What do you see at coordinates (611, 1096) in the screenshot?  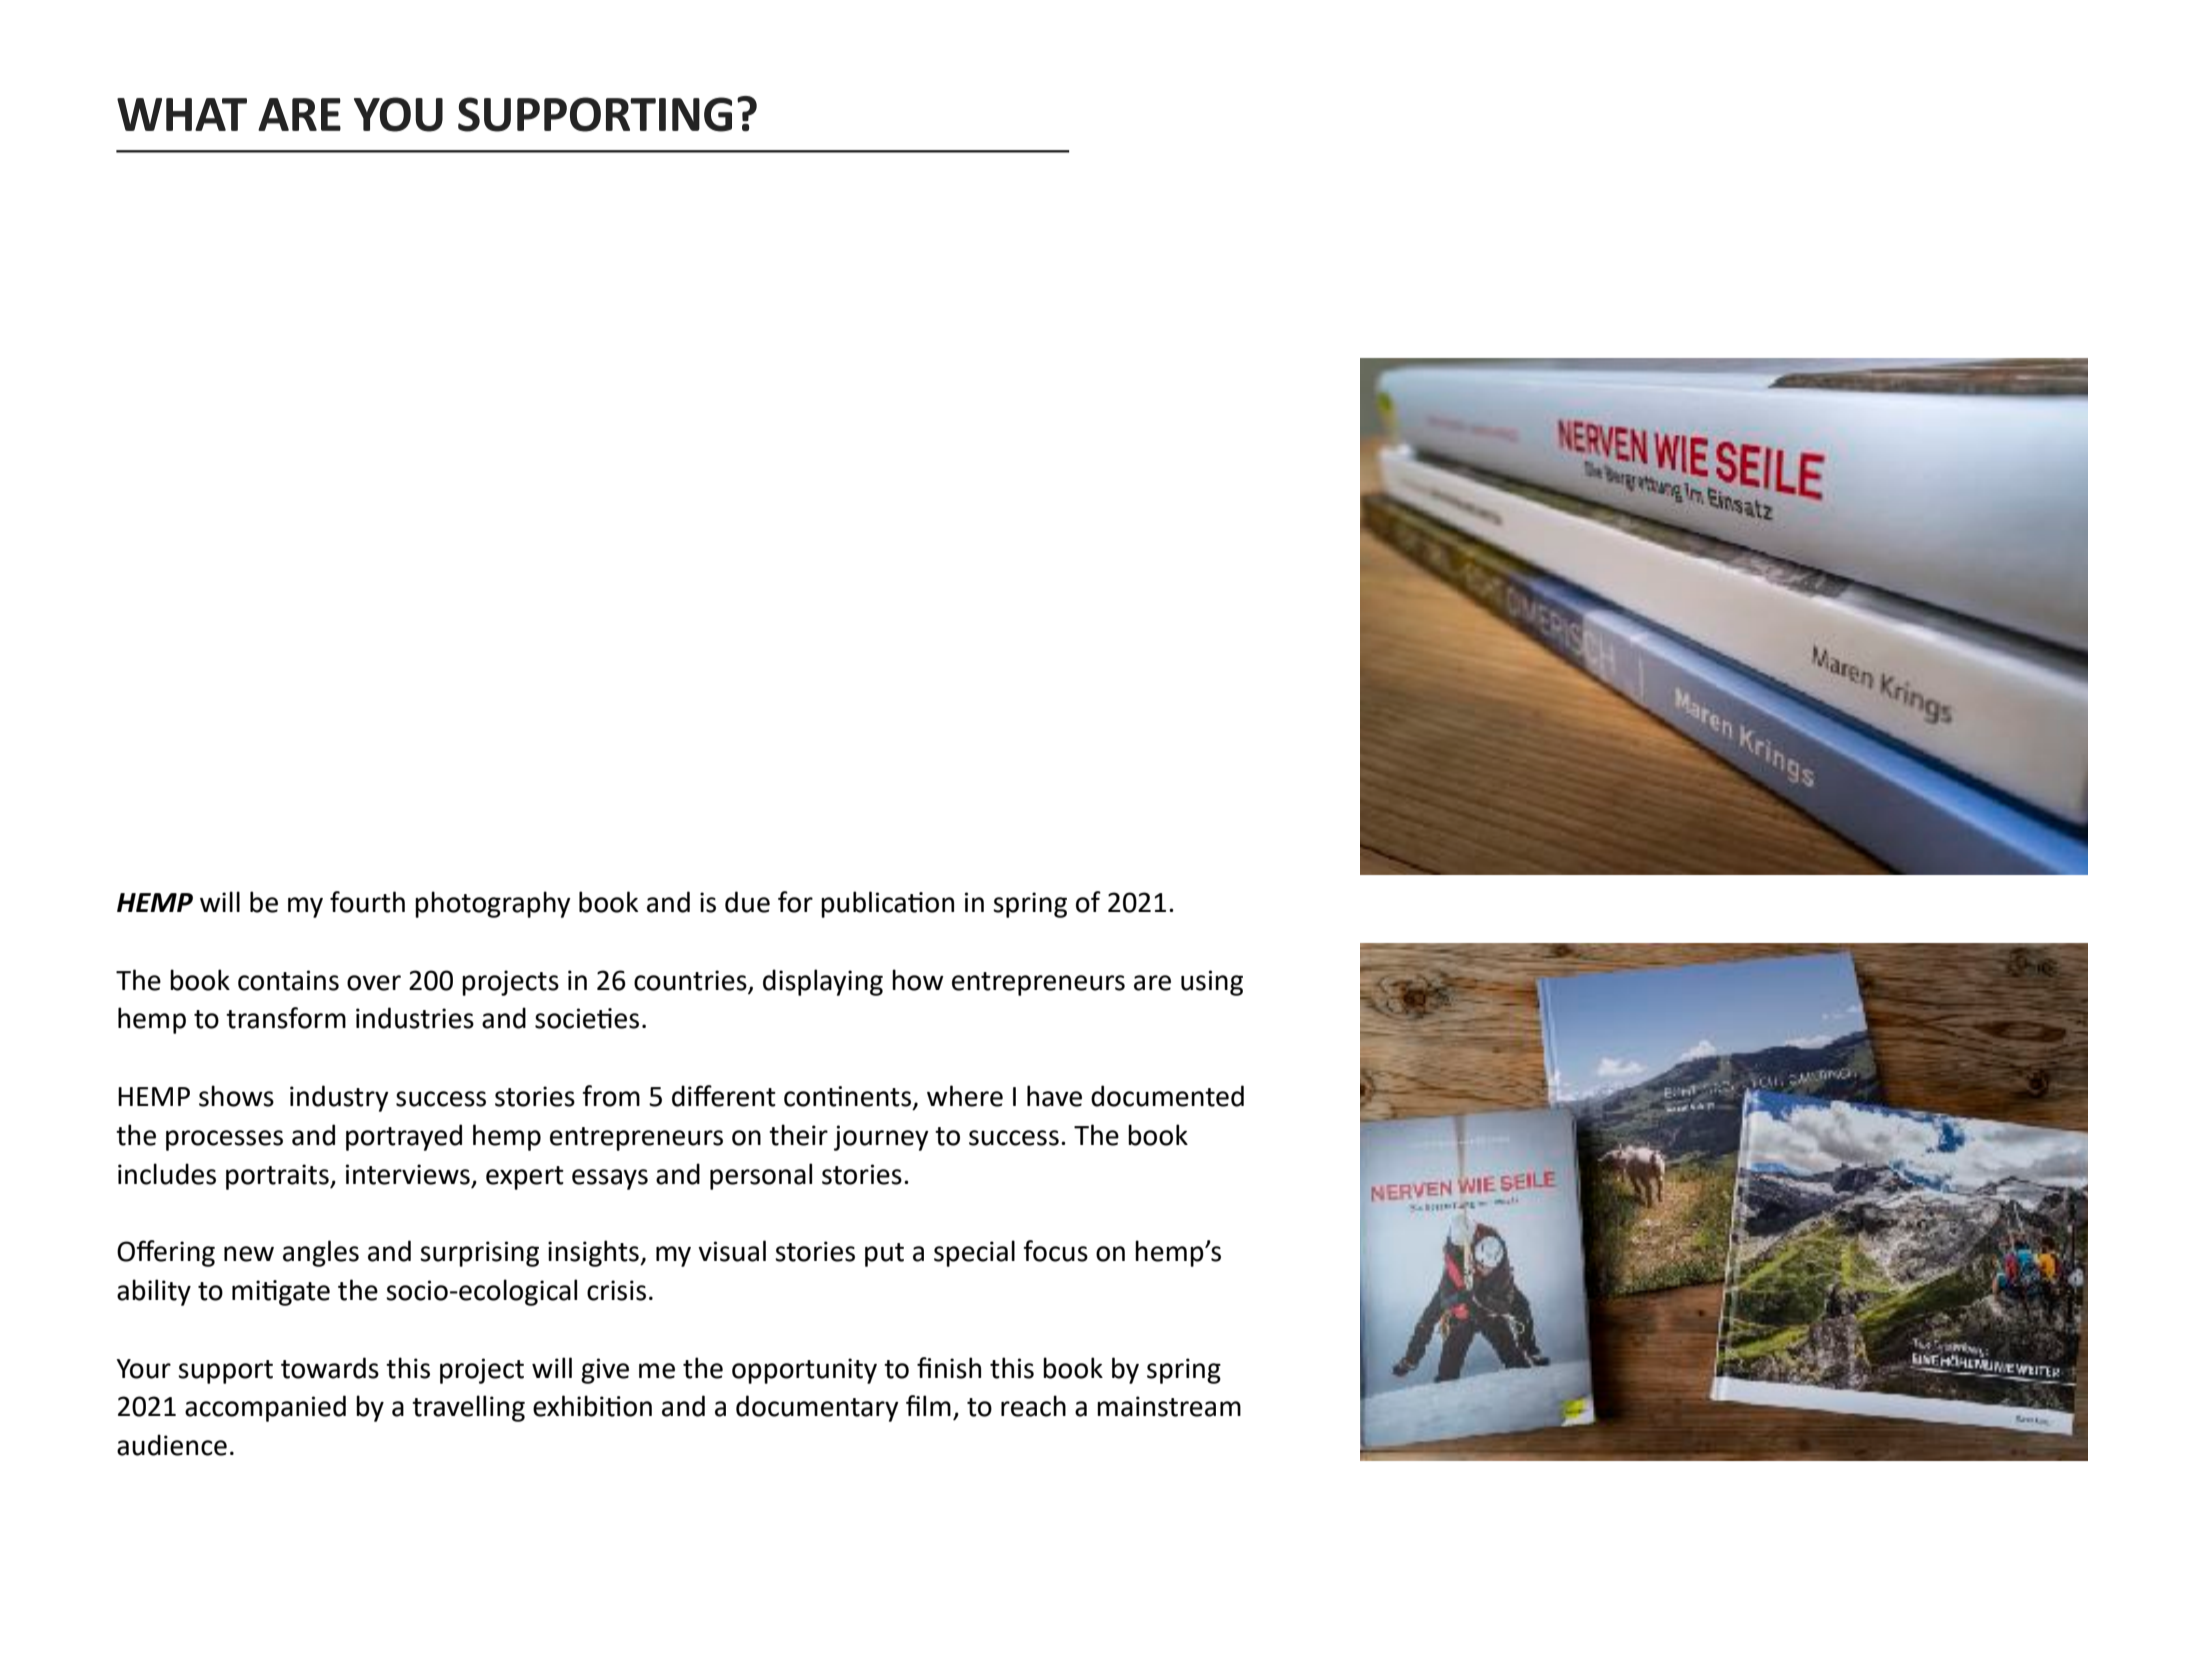 I see `from` at bounding box center [611, 1096].
